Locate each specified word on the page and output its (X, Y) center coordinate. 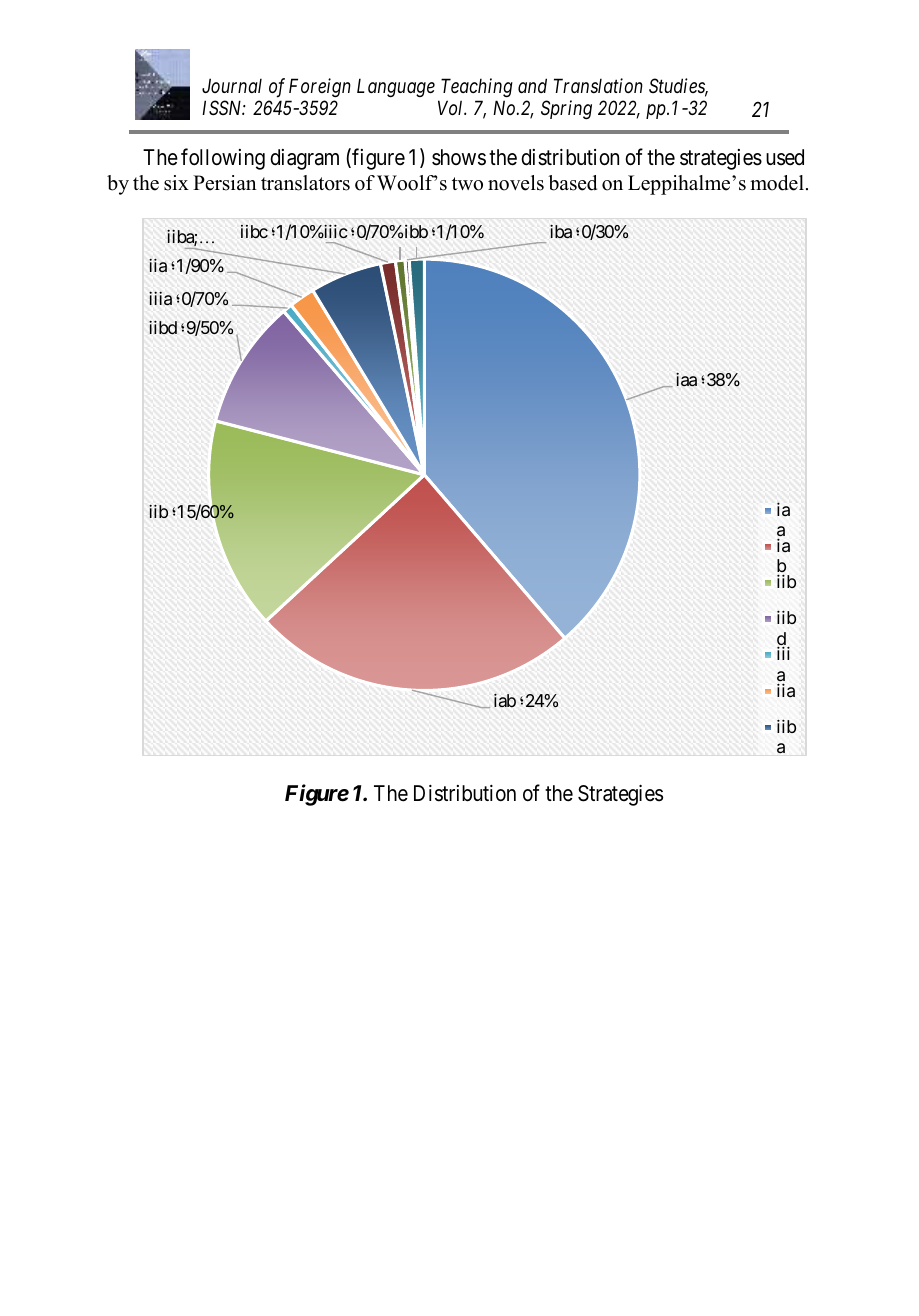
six (176, 183)
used (785, 157)
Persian (225, 183)
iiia (160, 298)
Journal (232, 85)
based (572, 183)
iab (505, 700)
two (467, 184)
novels (516, 183)
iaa (686, 379)
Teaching (477, 87)
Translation (598, 85)
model (777, 183)
